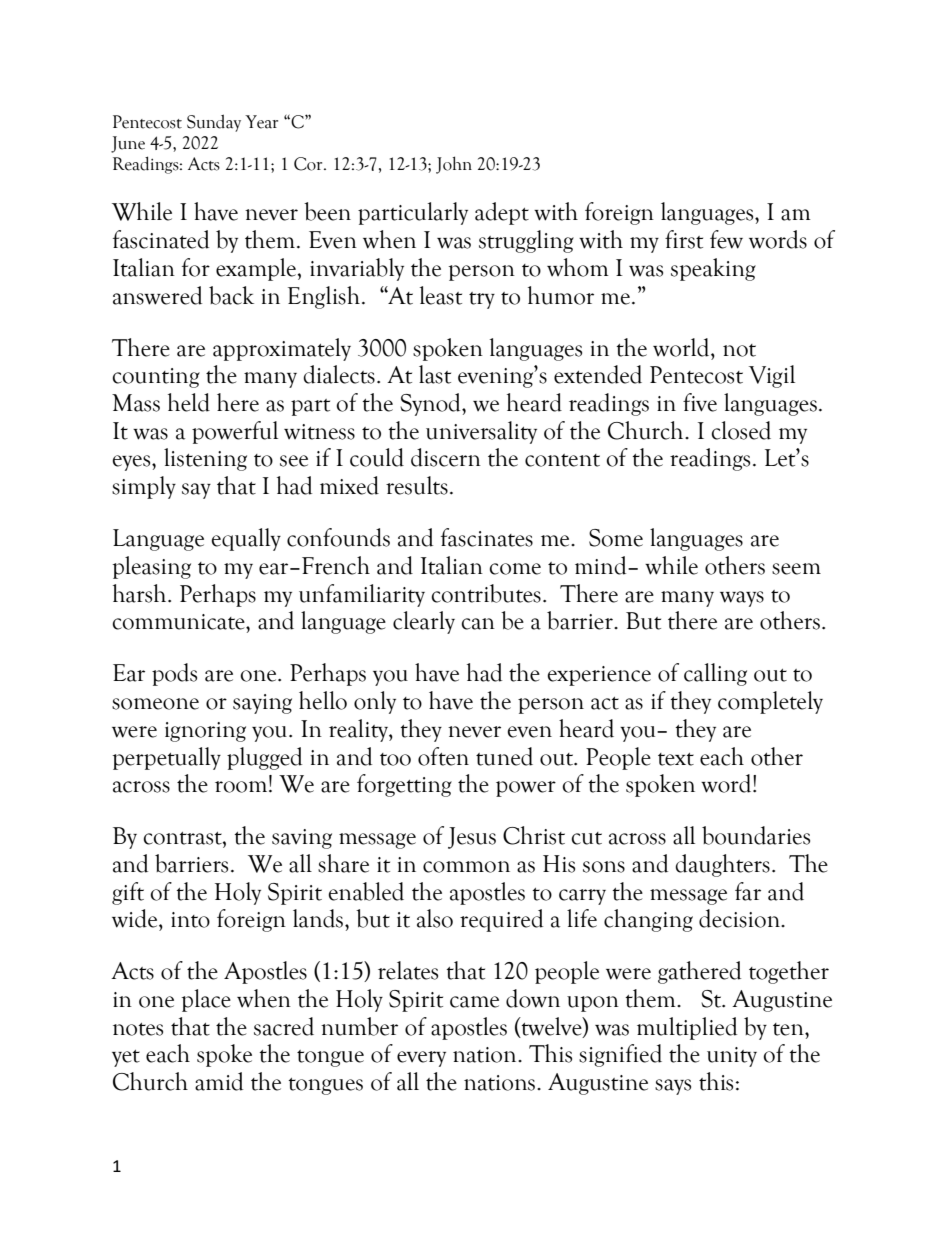 This image has height=1233, width=952. I want to click on fascinates, so click(487, 537).
